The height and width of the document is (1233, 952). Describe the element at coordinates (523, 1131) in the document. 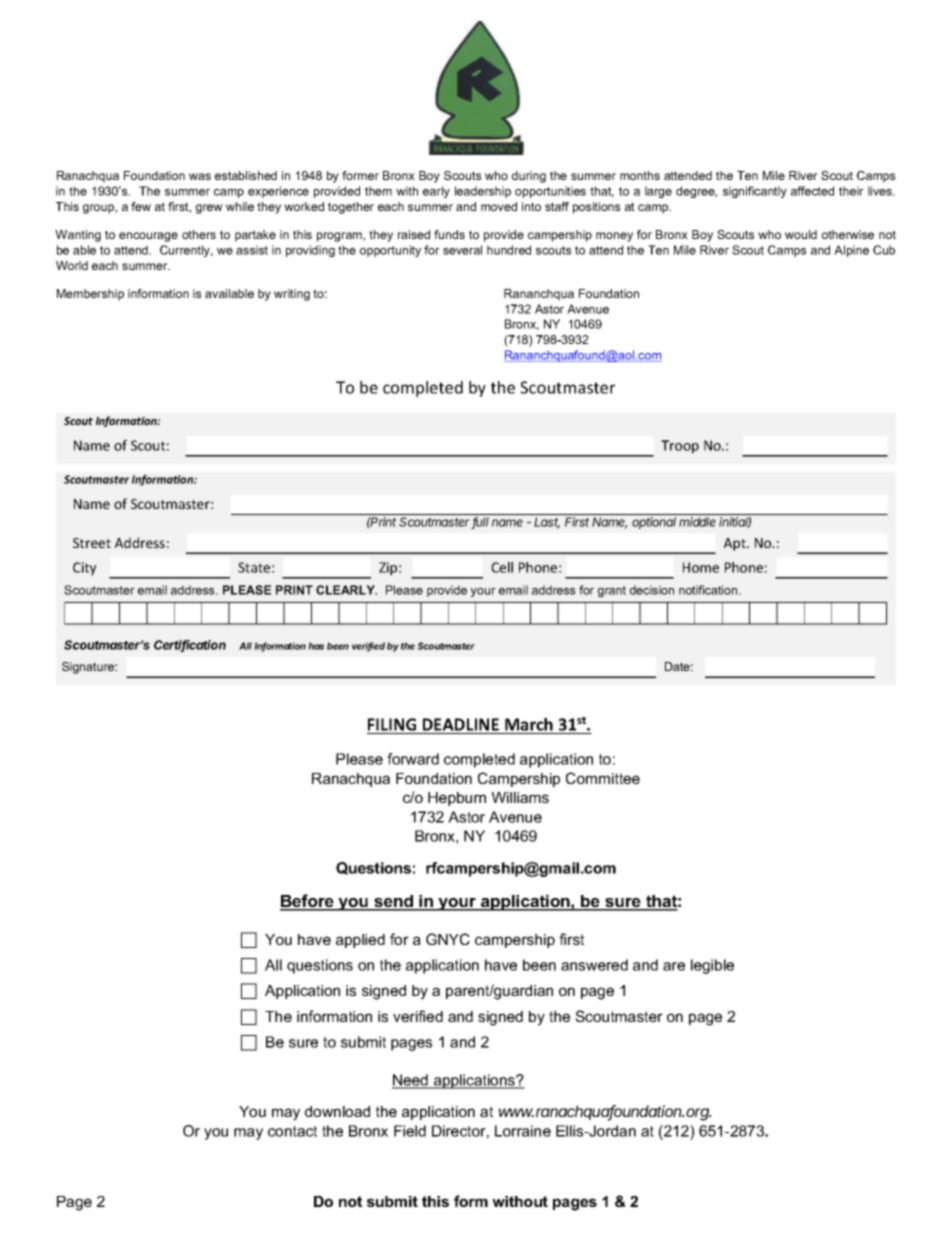

I see `Lorraine` at that location.
